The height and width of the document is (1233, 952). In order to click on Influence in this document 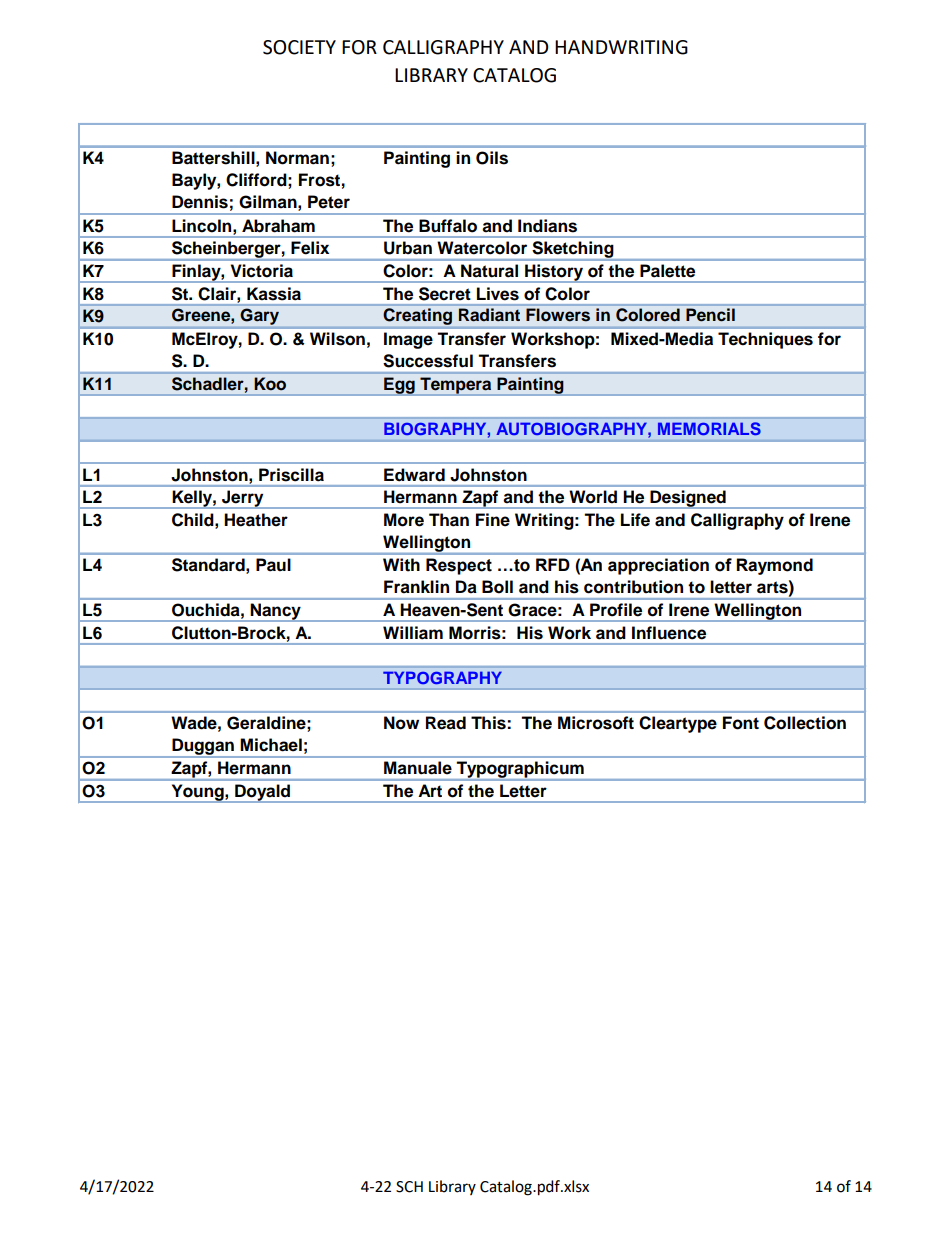, I will do `click(669, 633)`.
